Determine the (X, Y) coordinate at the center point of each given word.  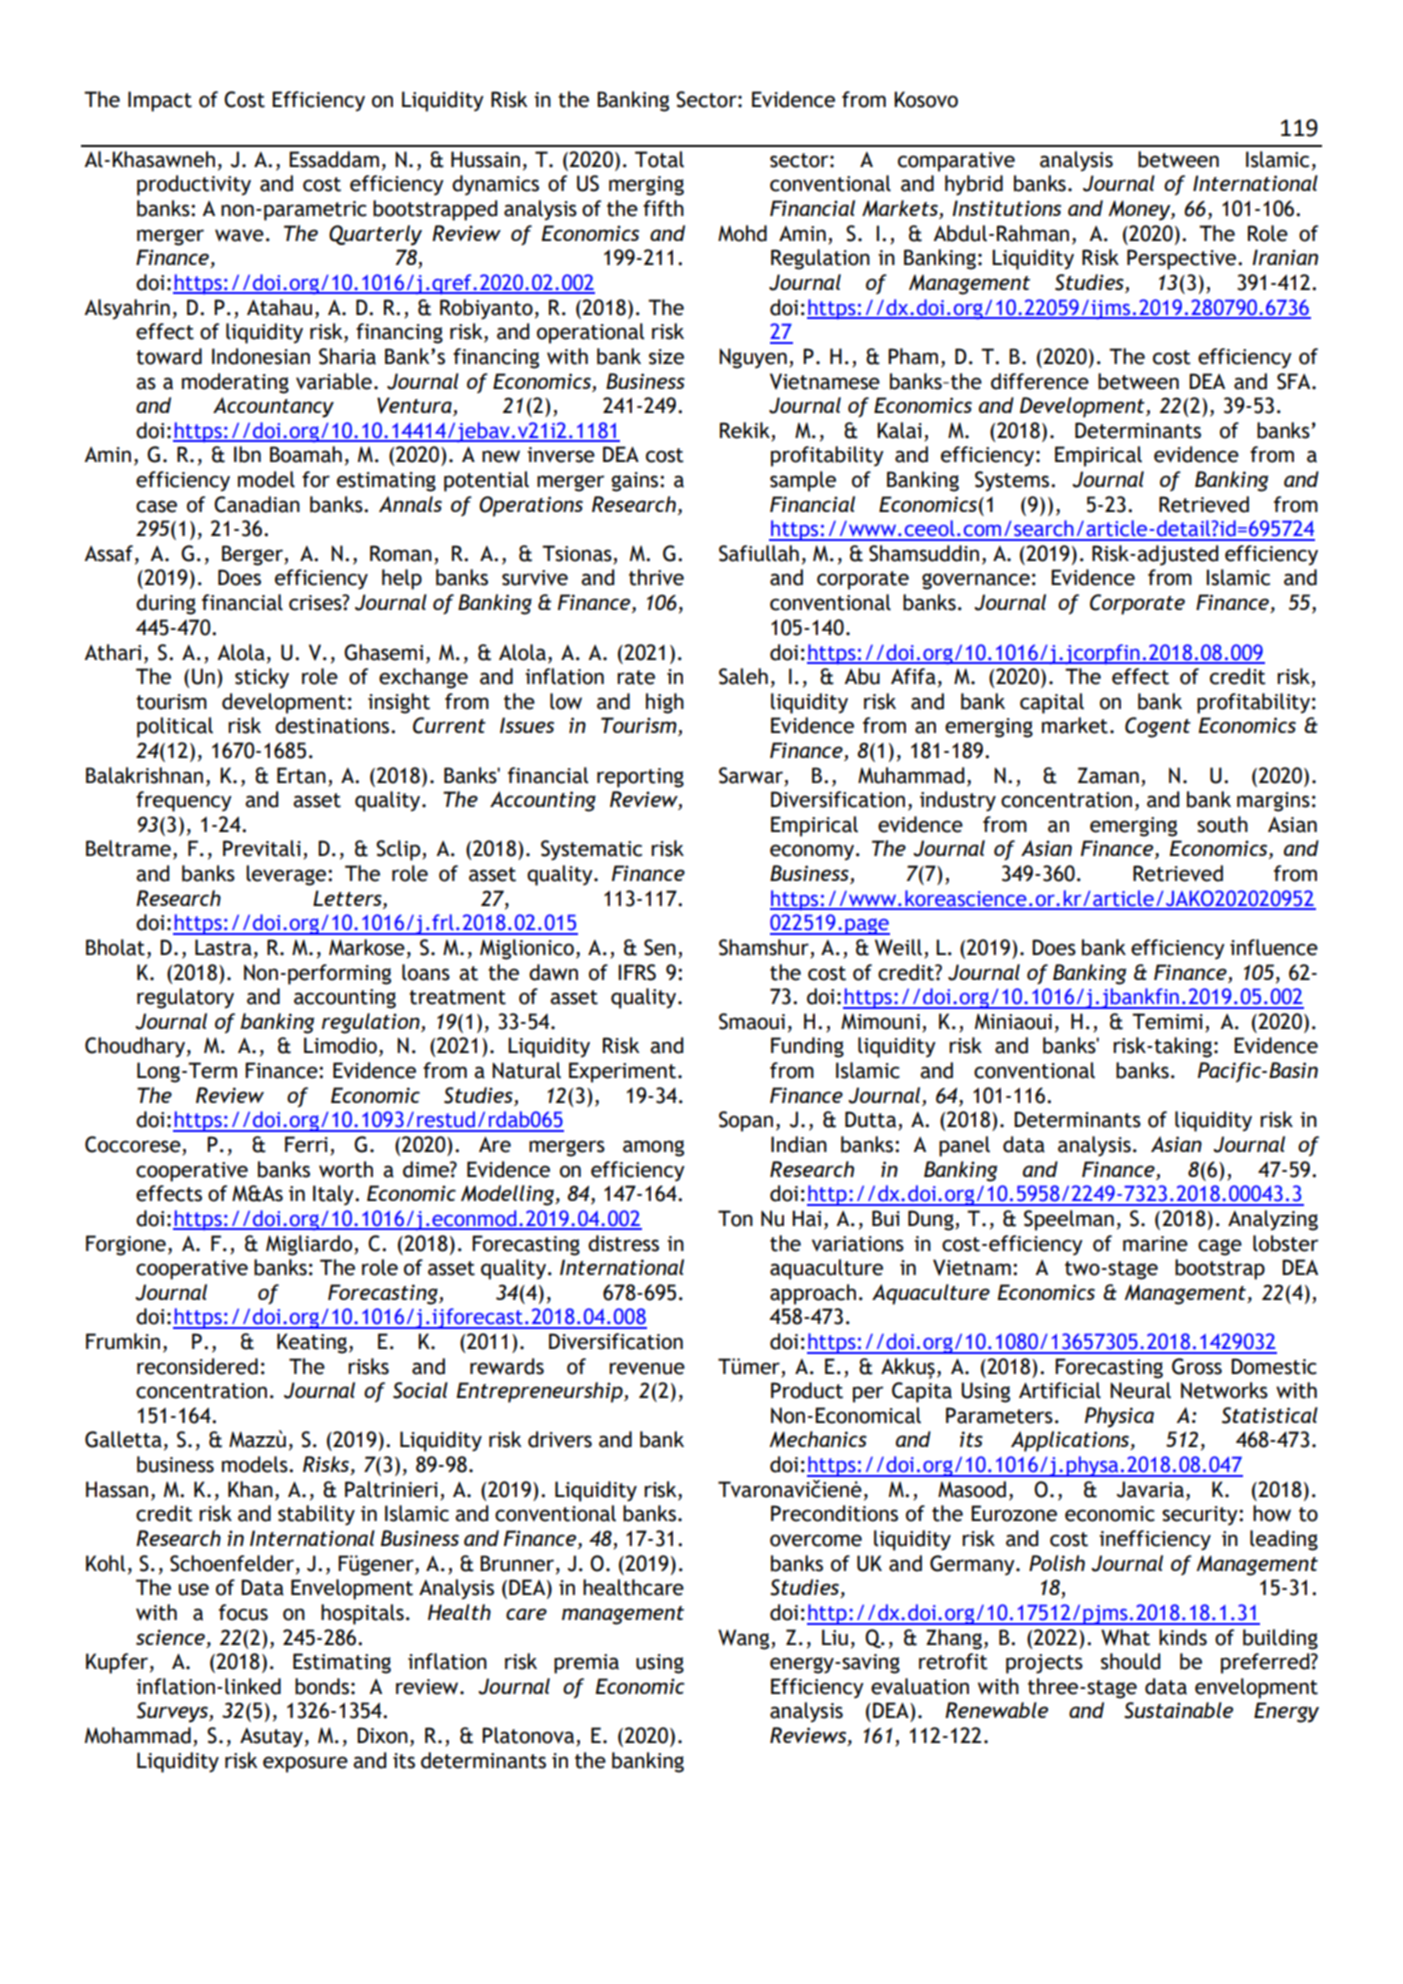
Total (659, 159)
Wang (745, 1639)
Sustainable (1178, 1710)
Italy (334, 1195)
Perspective (1183, 259)
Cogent (1158, 727)
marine (1155, 1244)
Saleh (743, 676)
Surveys (173, 1712)
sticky (262, 678)
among (653, 1148)
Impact (160, 101)
